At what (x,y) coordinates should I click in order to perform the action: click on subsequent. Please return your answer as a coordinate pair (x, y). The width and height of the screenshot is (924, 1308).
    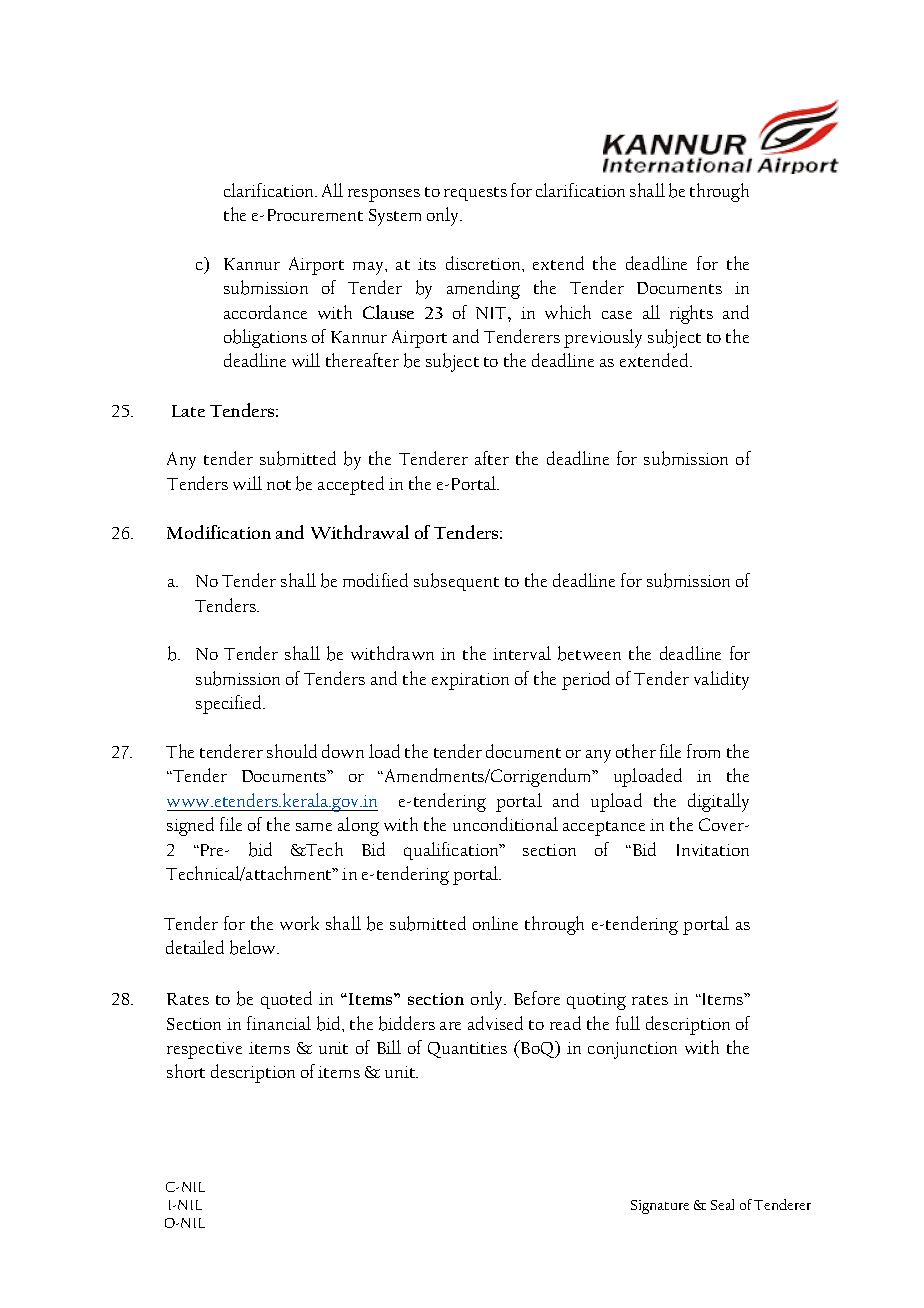
    Looking at the image, I should click on (456, 582).
